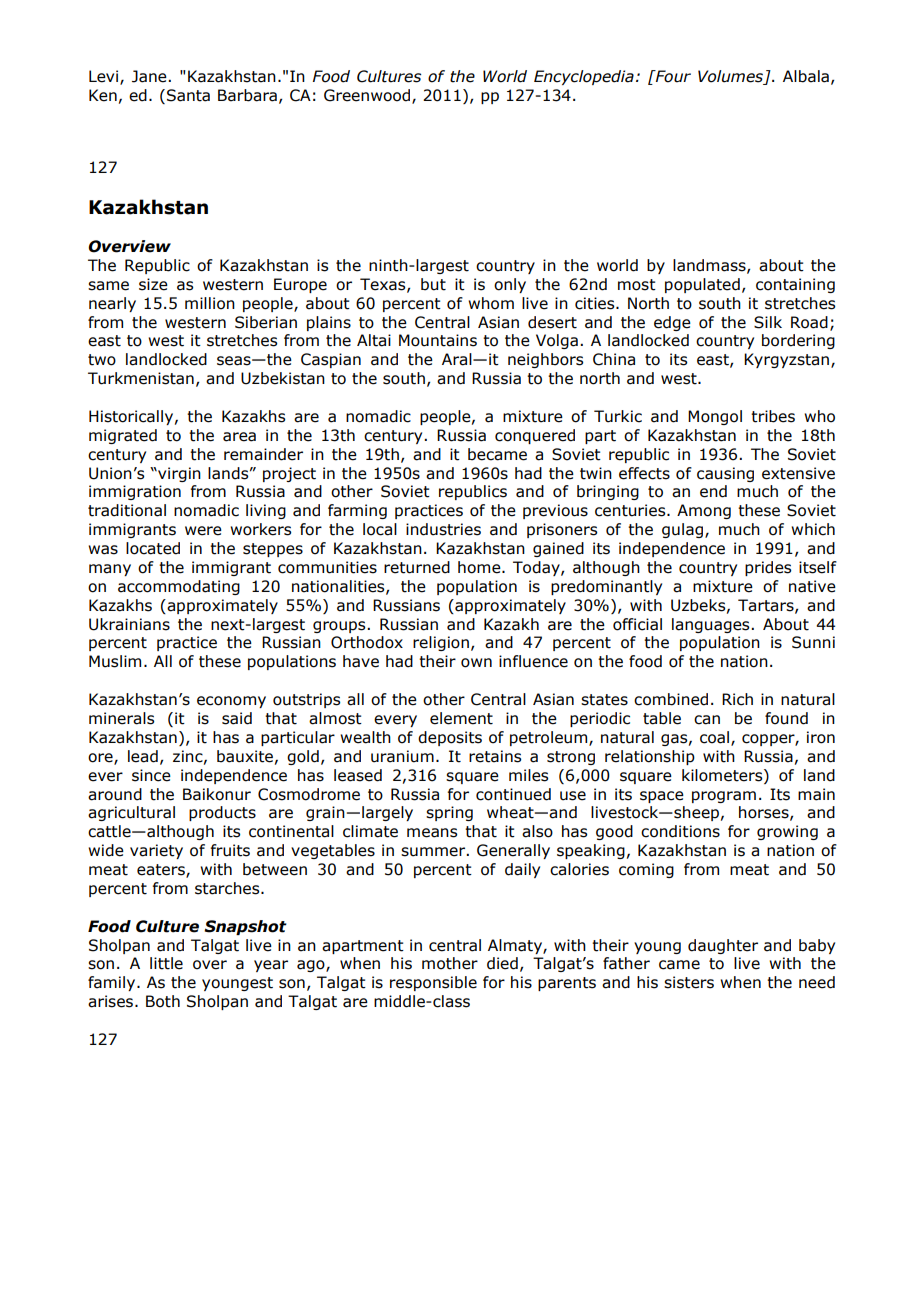 Image resolution: width=924 pixels, height=1308 pixels. What do you see at coordinates (732, 77) in the image?
I see `Volumes` at bounding box center [732, 77].
